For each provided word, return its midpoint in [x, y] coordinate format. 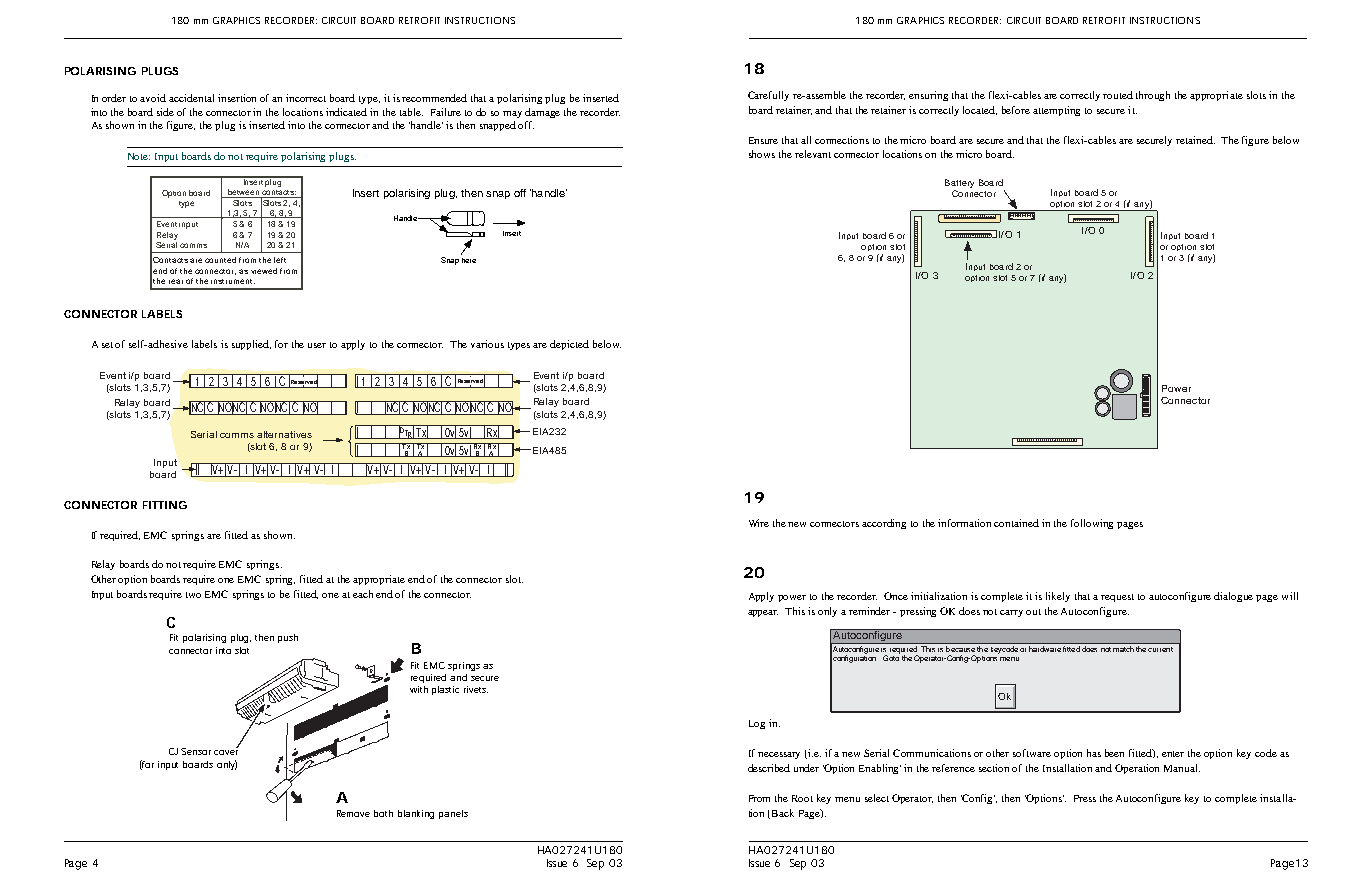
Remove [353, 813]
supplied [251, 345]
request [1117, 598]
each [363, 594]
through [1153, 96]
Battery [959, 185]
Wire [759, 523]
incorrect [306, 98]
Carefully [768, 96]
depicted [569, 345]
